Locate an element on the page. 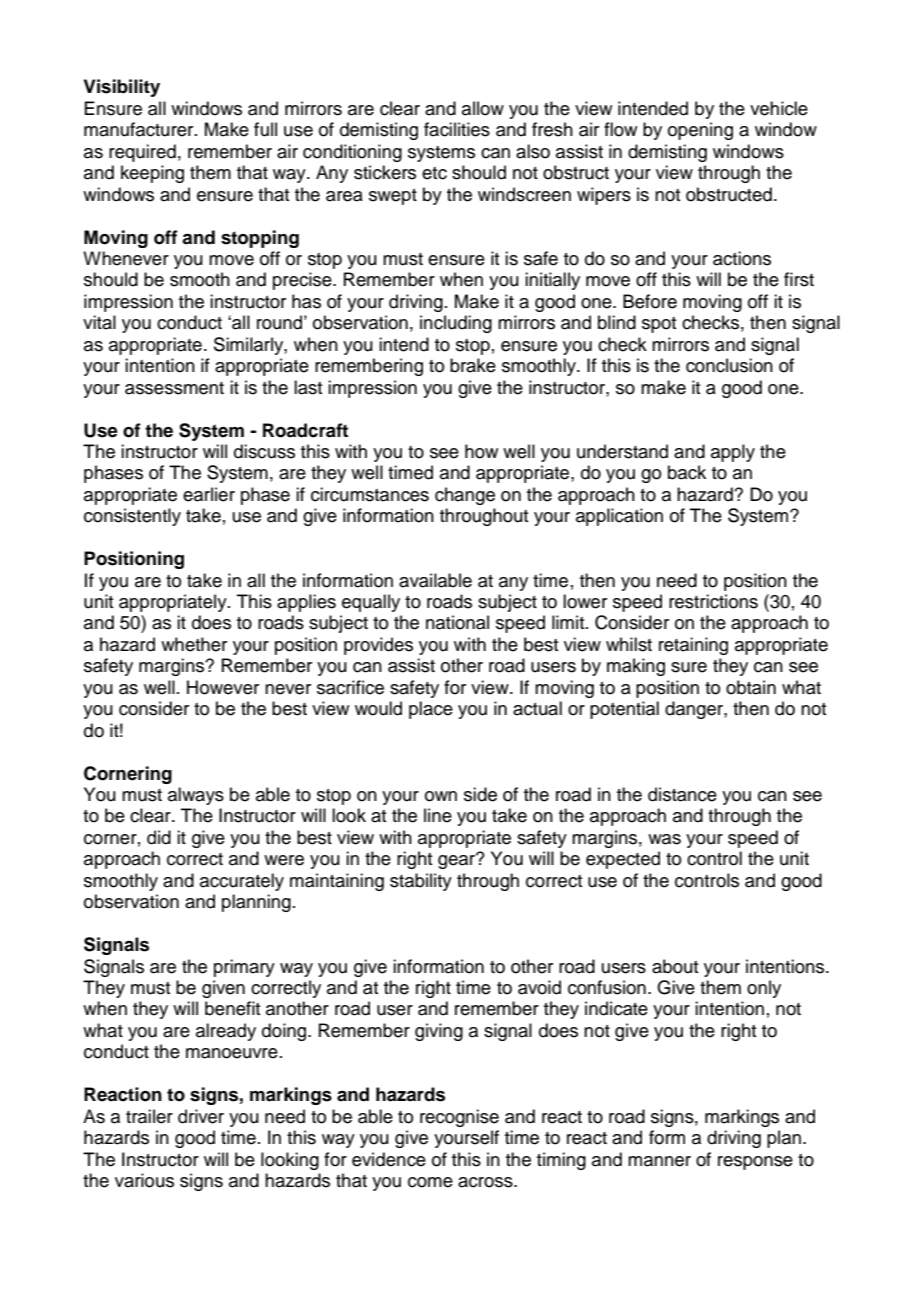 The image size is (924, 1308). opening is located at coordinates (700, 131).
